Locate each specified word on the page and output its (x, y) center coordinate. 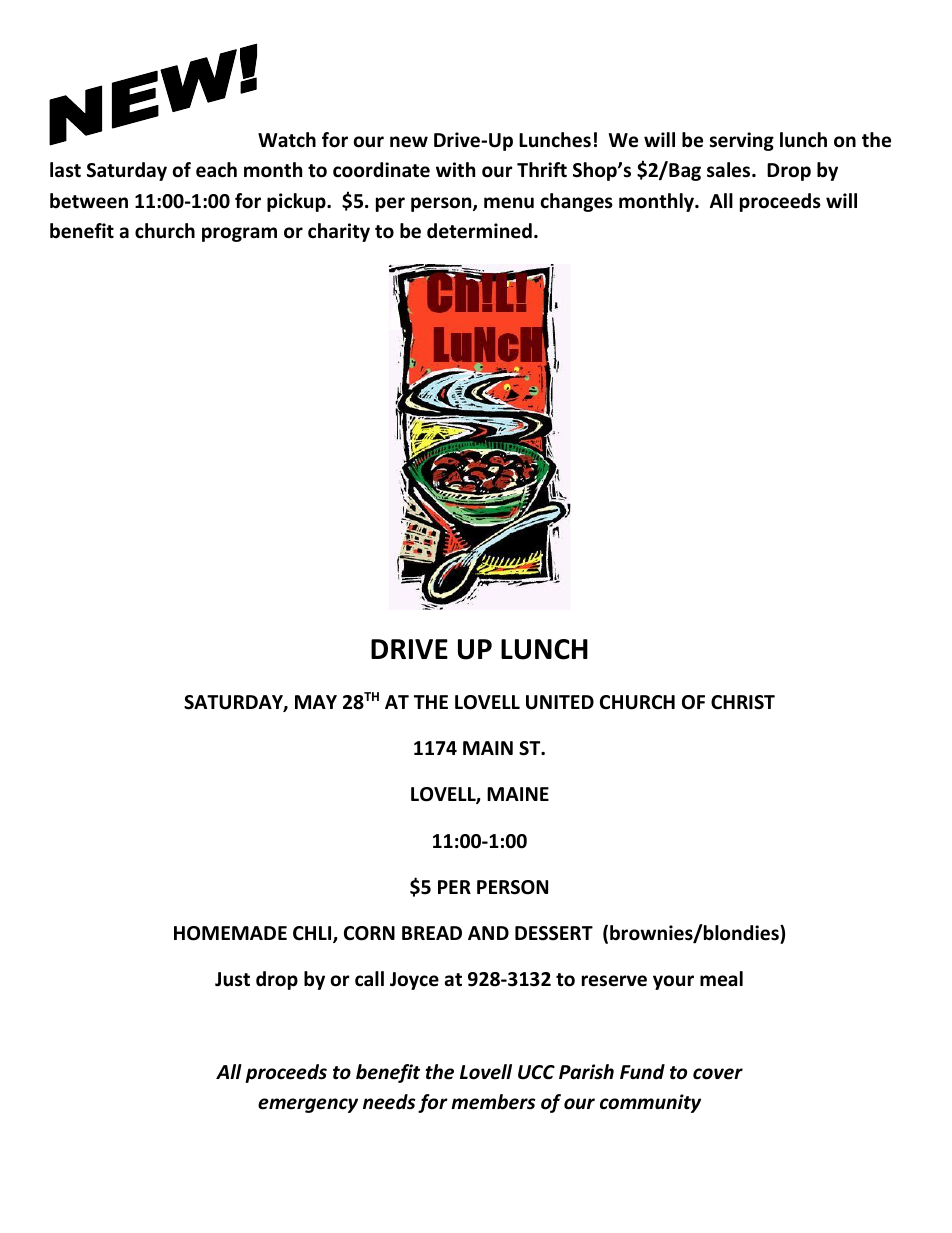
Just (232, 979)
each (216, 170)
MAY (316, 702)
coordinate (381, 170)
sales (730, 170)
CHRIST (743, 702)
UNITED (560, 702)
